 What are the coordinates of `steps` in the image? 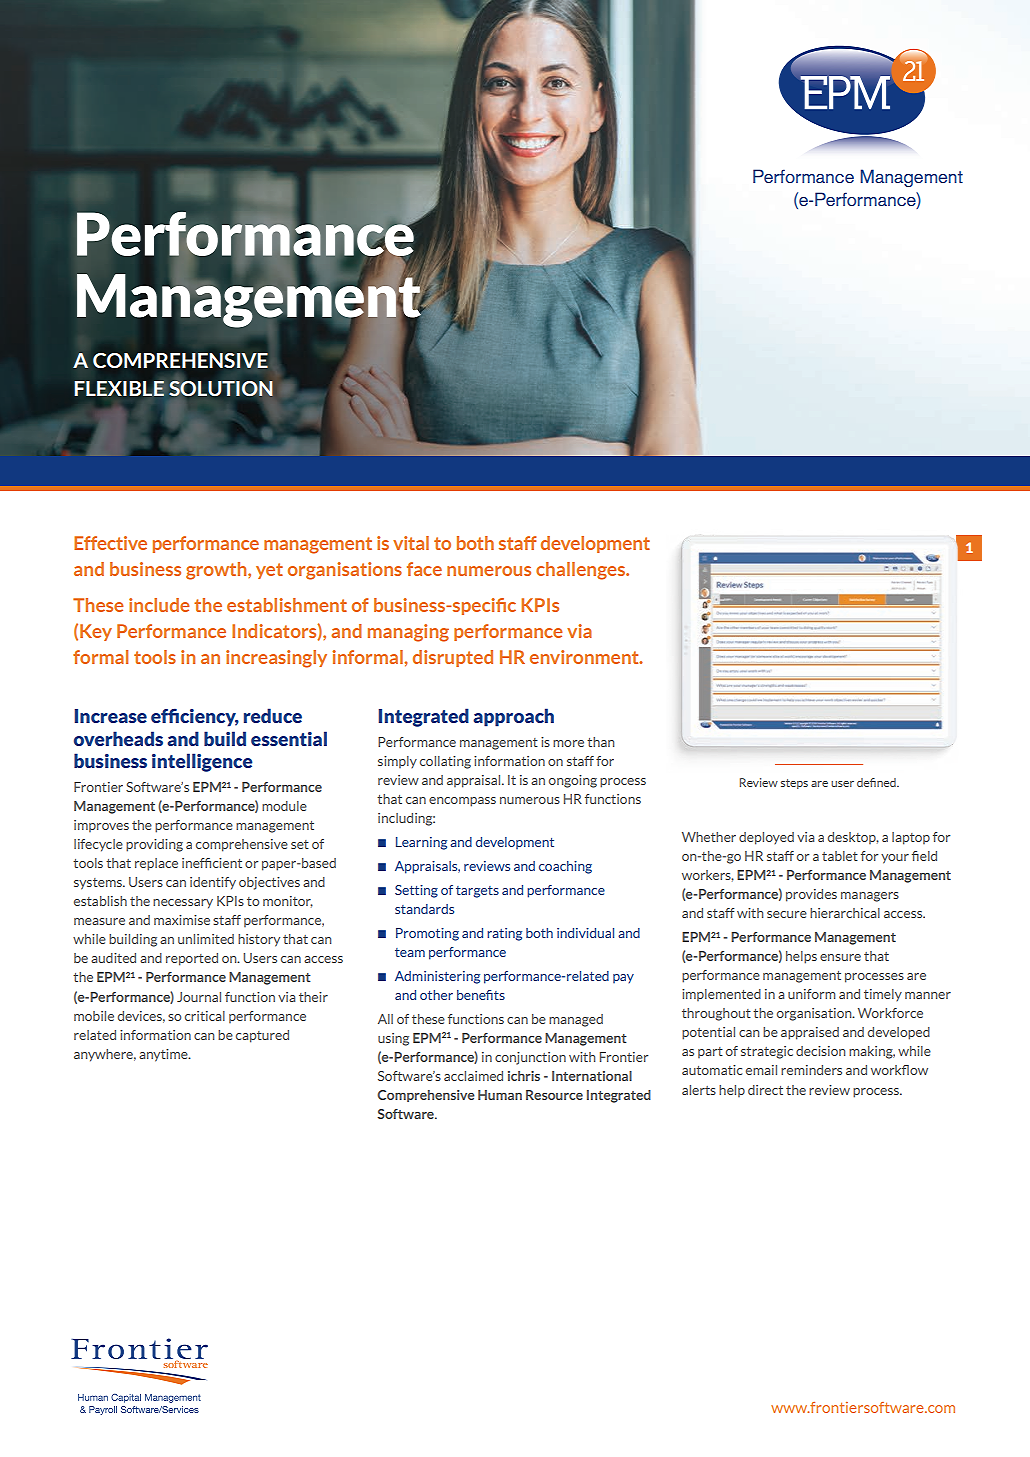 It's located at (794, 784).
